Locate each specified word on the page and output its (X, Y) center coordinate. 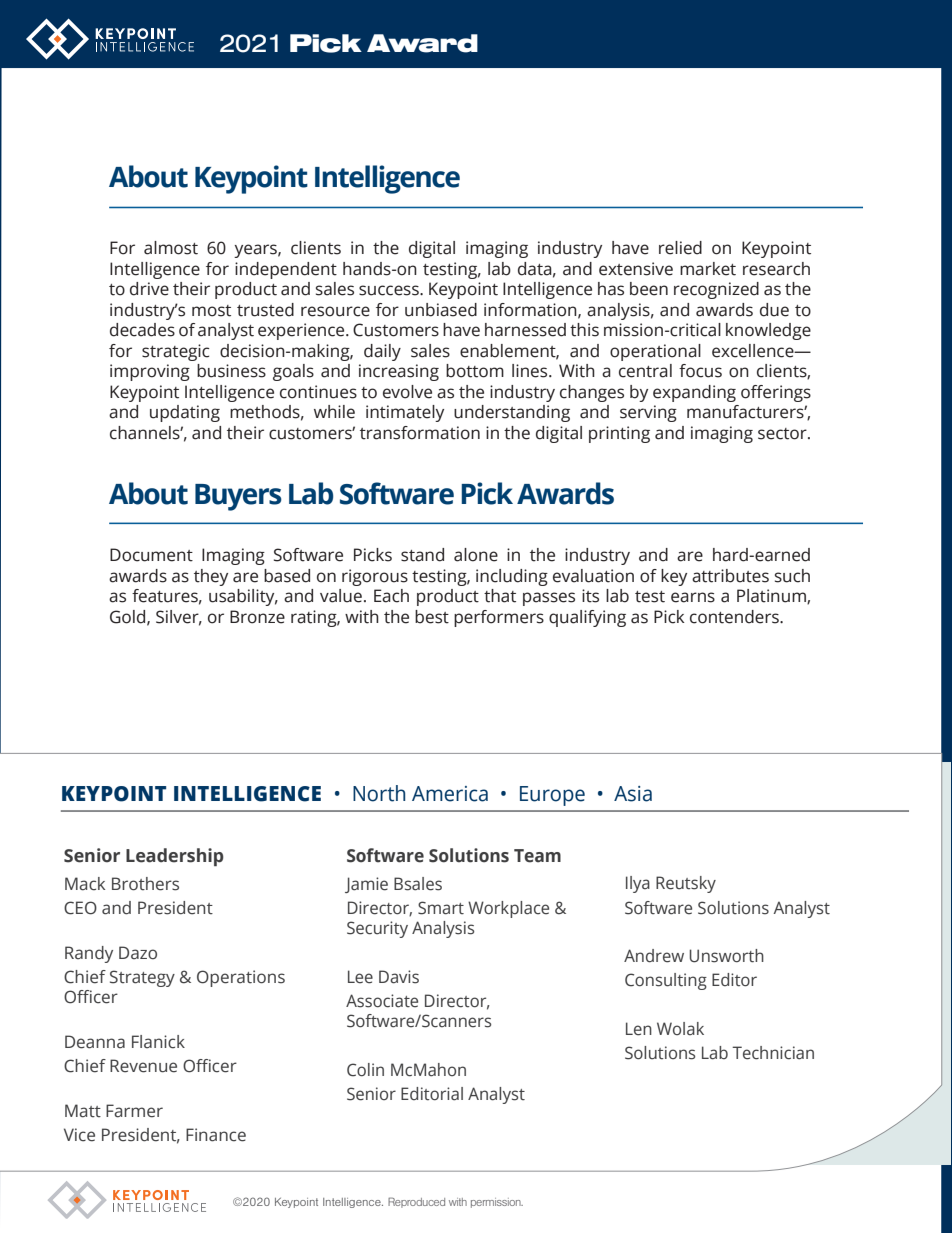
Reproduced (416, 1202)
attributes (730, 576)
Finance (216, 1135)
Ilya (638, 884)
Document (151, 555)
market (708, 269)
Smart (441, 908)
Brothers (145, 884)
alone (476, 555)
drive (149, 289)
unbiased (441, 310)
